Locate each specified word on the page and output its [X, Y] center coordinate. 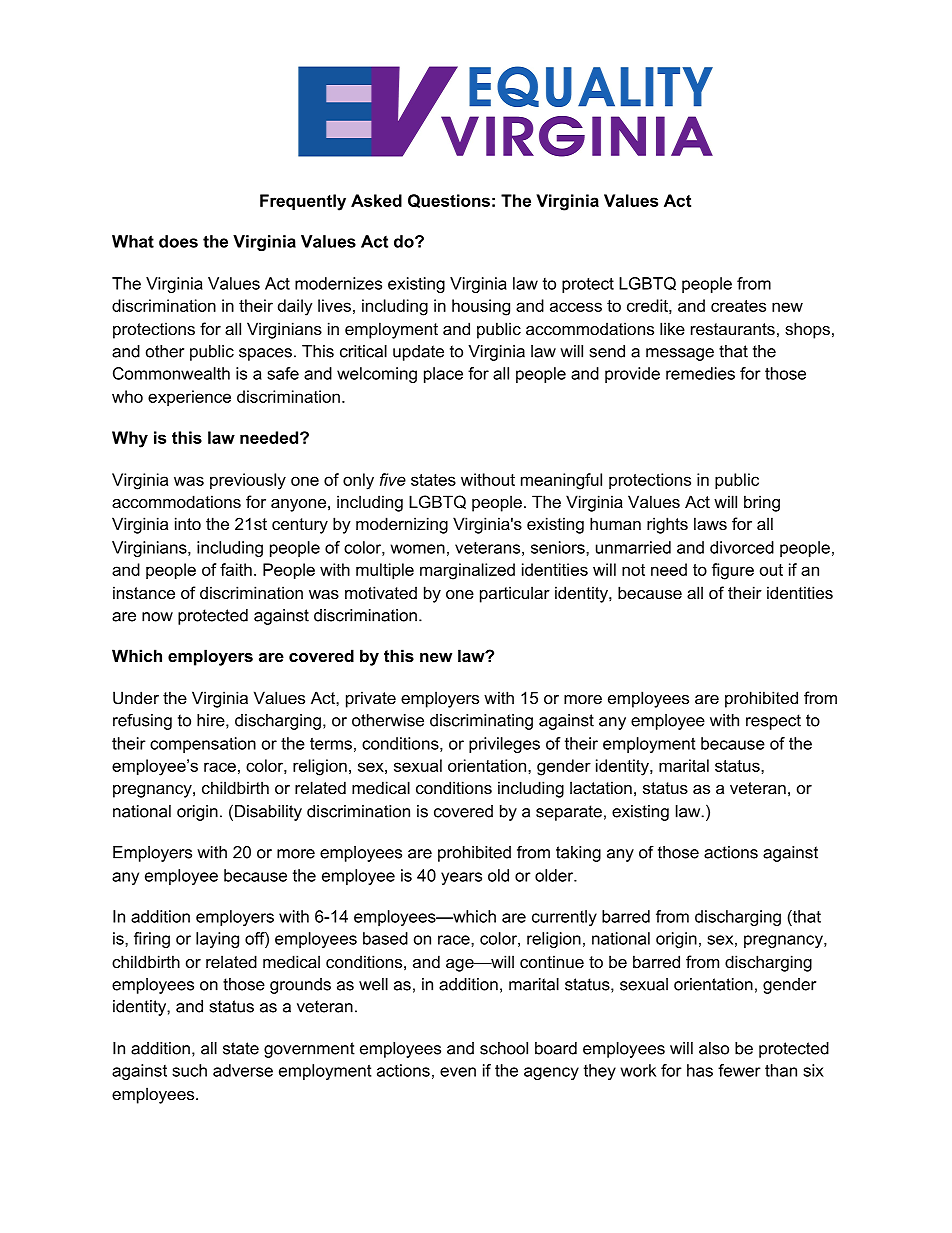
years [461, 878]
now [157, 617]
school [504, 1048]
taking [578, 854]
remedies [700, 373]
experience [189, 398]
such [189, 1070]
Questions [449, 201]
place [443, 375]
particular [515, 594]
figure [733, 571]
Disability [268, 813]
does [178, 241]
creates [738, 306]
